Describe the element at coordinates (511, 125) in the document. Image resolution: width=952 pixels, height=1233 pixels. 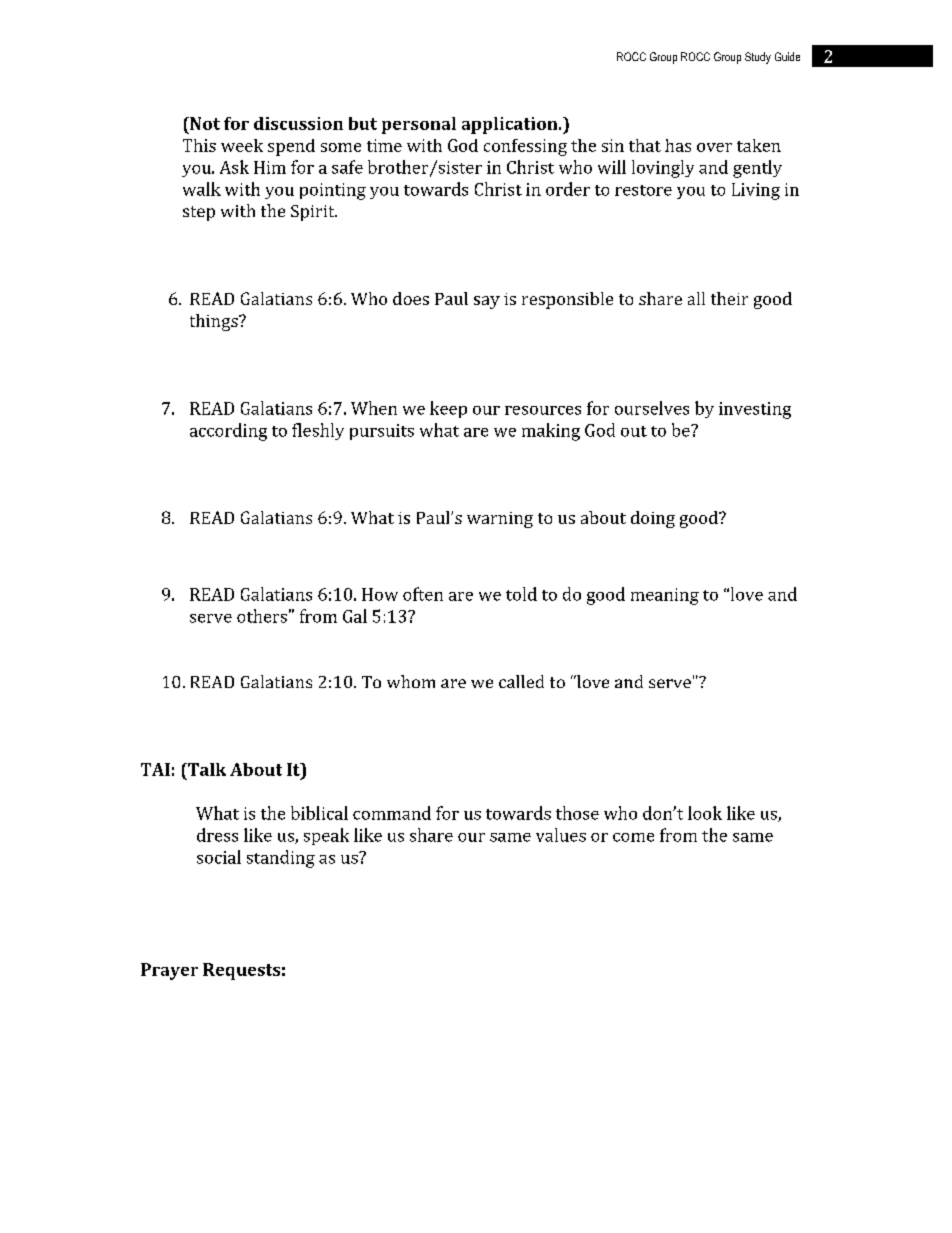
I see `application` at that location.
